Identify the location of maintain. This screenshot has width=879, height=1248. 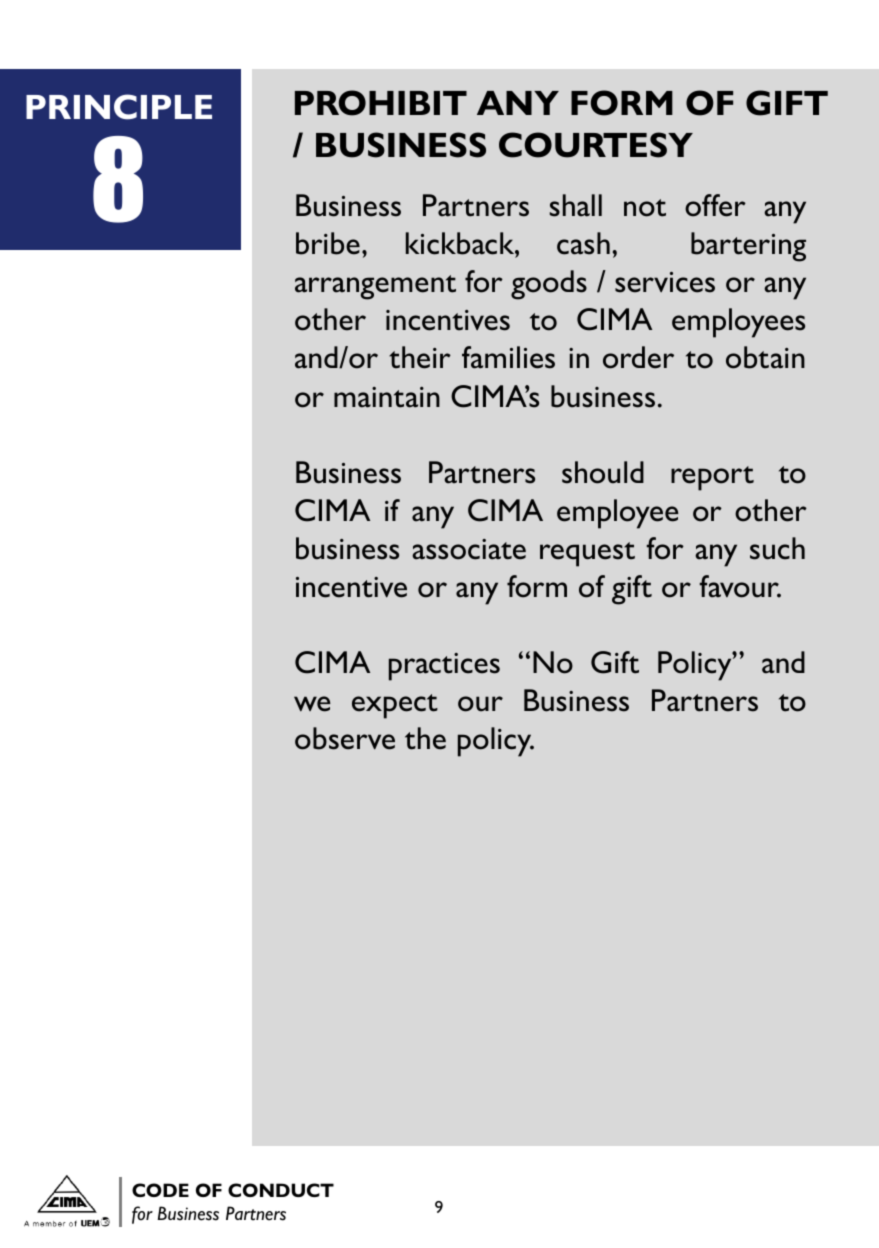
(387, 397).
